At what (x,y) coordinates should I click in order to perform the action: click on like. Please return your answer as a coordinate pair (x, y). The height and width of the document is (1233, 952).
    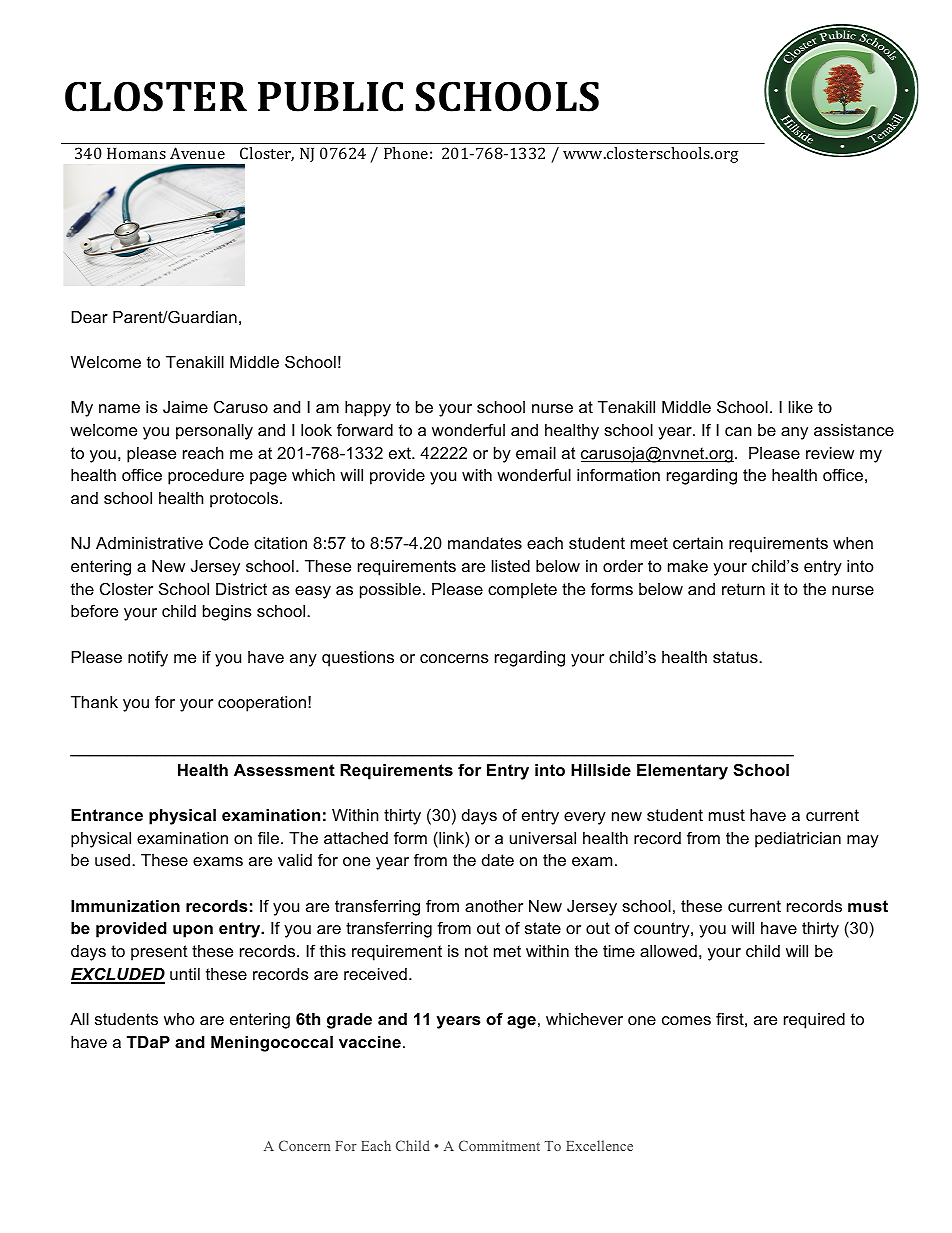
    Looking at the image, I should click on (801, 407).
